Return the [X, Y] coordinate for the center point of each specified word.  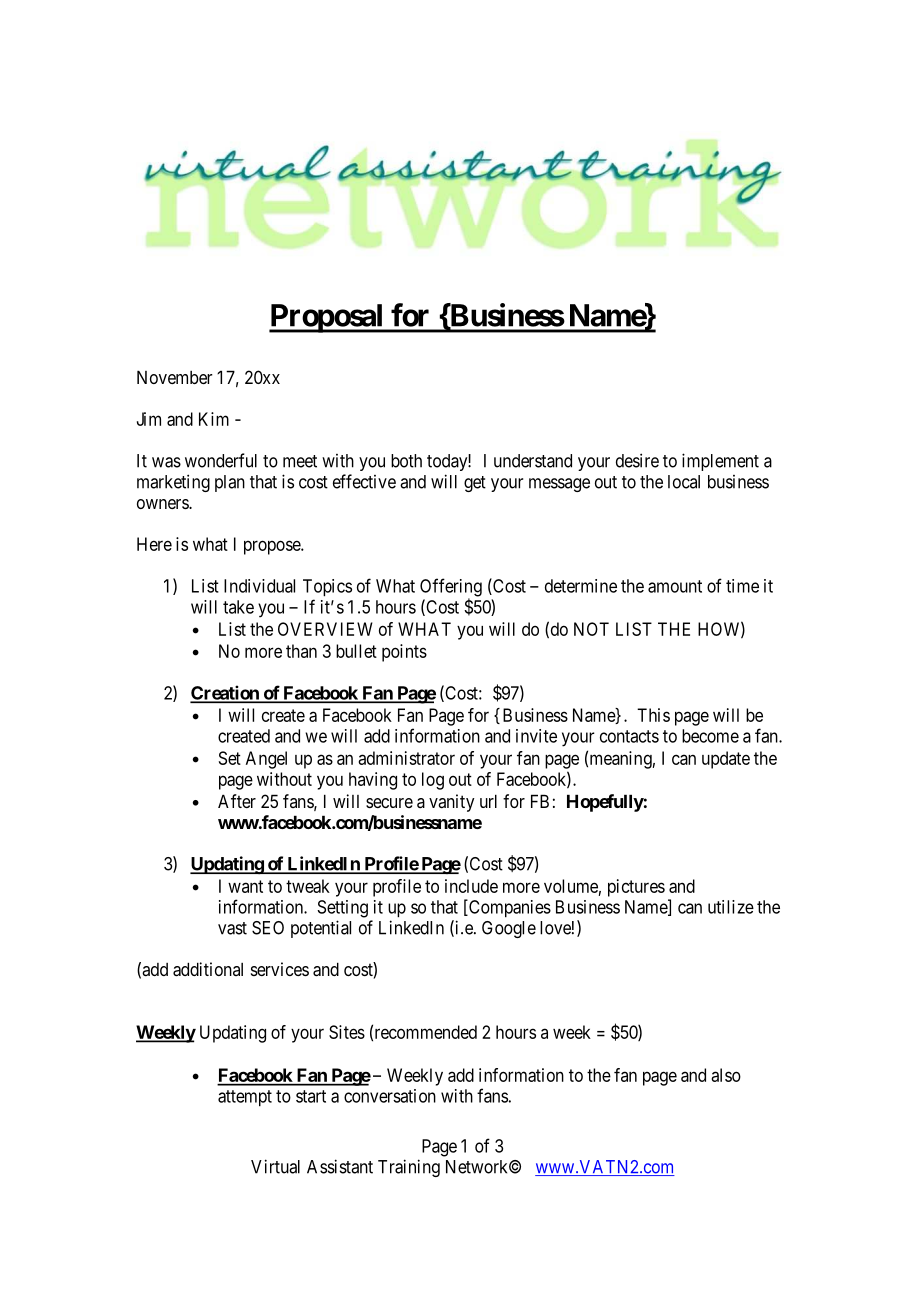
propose [273, 547]
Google [509, 929]
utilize [731, 907]
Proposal [327, 318]
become [710, 736]
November [175, 377]
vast [232, 928]
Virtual [275, 1166]
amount [675, 586]
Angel [266, 760]
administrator [406, 758]
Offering [451, 588]
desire [637, 460]
